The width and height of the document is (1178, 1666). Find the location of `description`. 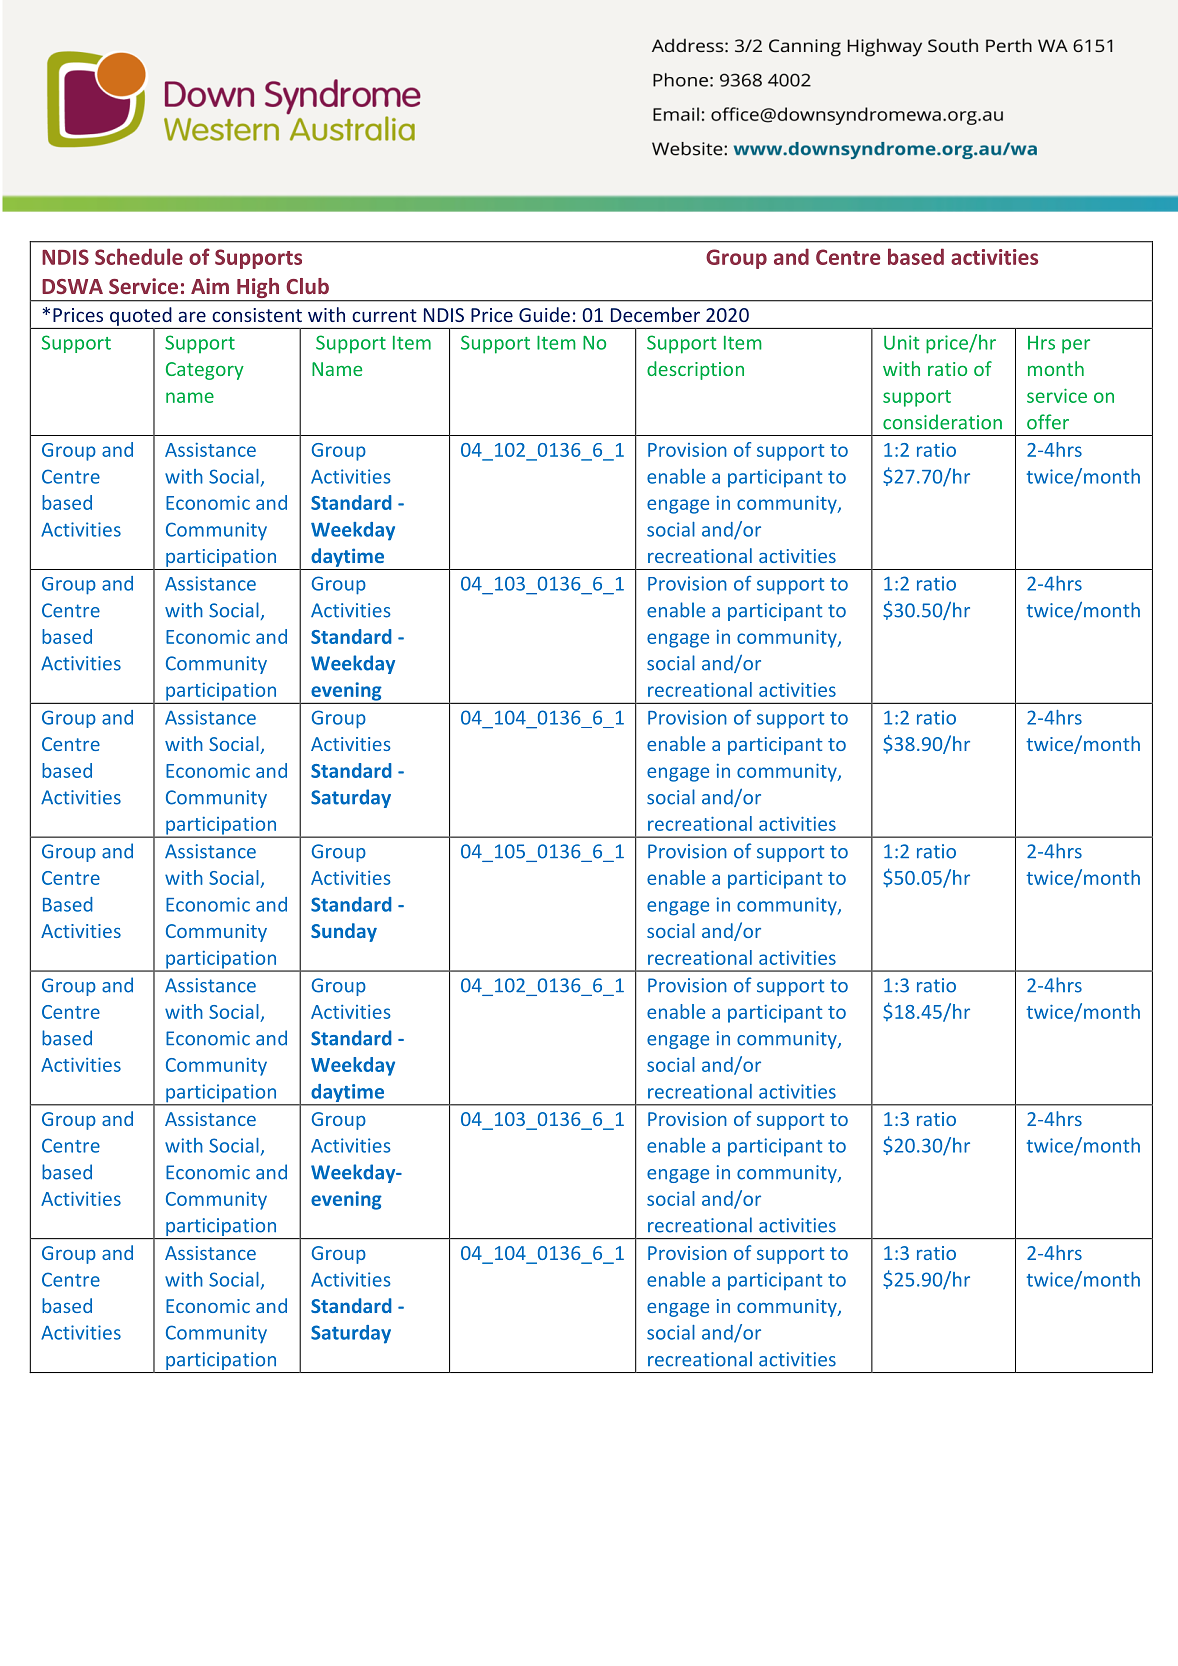

description is located at coordinates (695, 370).
